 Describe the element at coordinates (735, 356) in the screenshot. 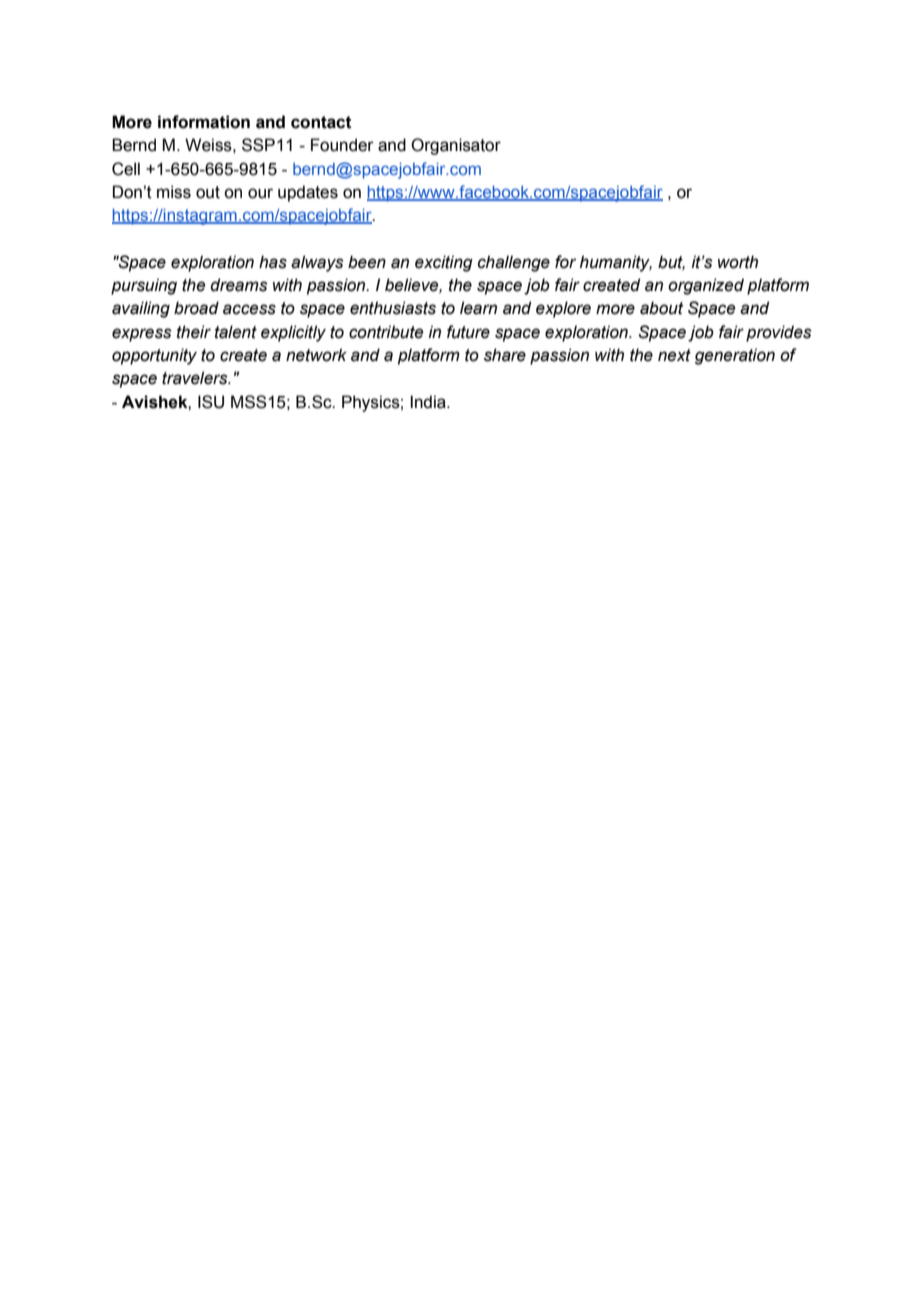

I see `generation` at that location.
